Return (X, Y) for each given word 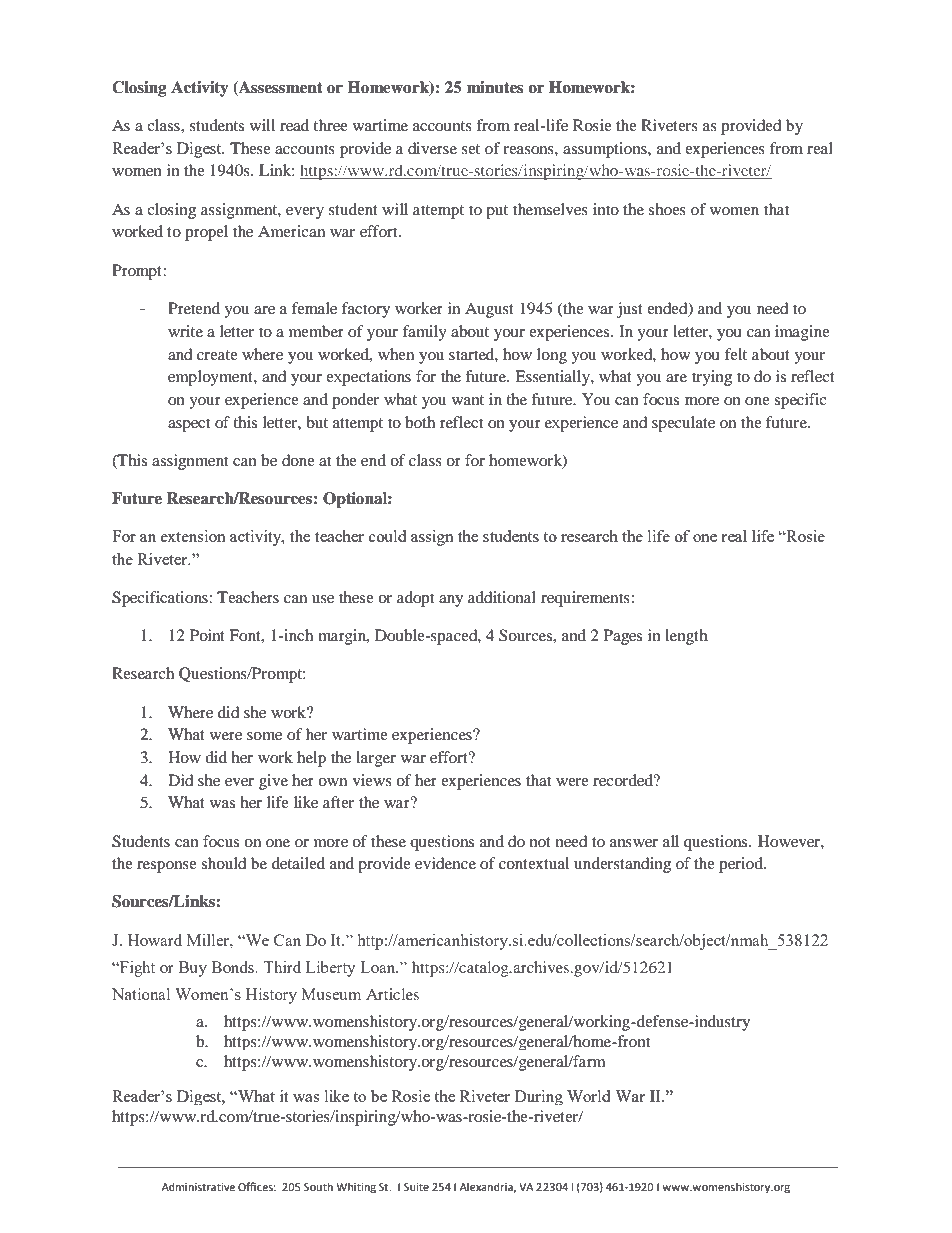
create (217, 355)
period (742, 865)
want (468, 400)
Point (207, 635)
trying (712, 378)
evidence (445, 863)
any (451, 601)
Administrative (198, 1186)
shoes (667, 209)
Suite (416, 1187)
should (224, 863)
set (471, 149)
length (686, 637)
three (330, 125)
